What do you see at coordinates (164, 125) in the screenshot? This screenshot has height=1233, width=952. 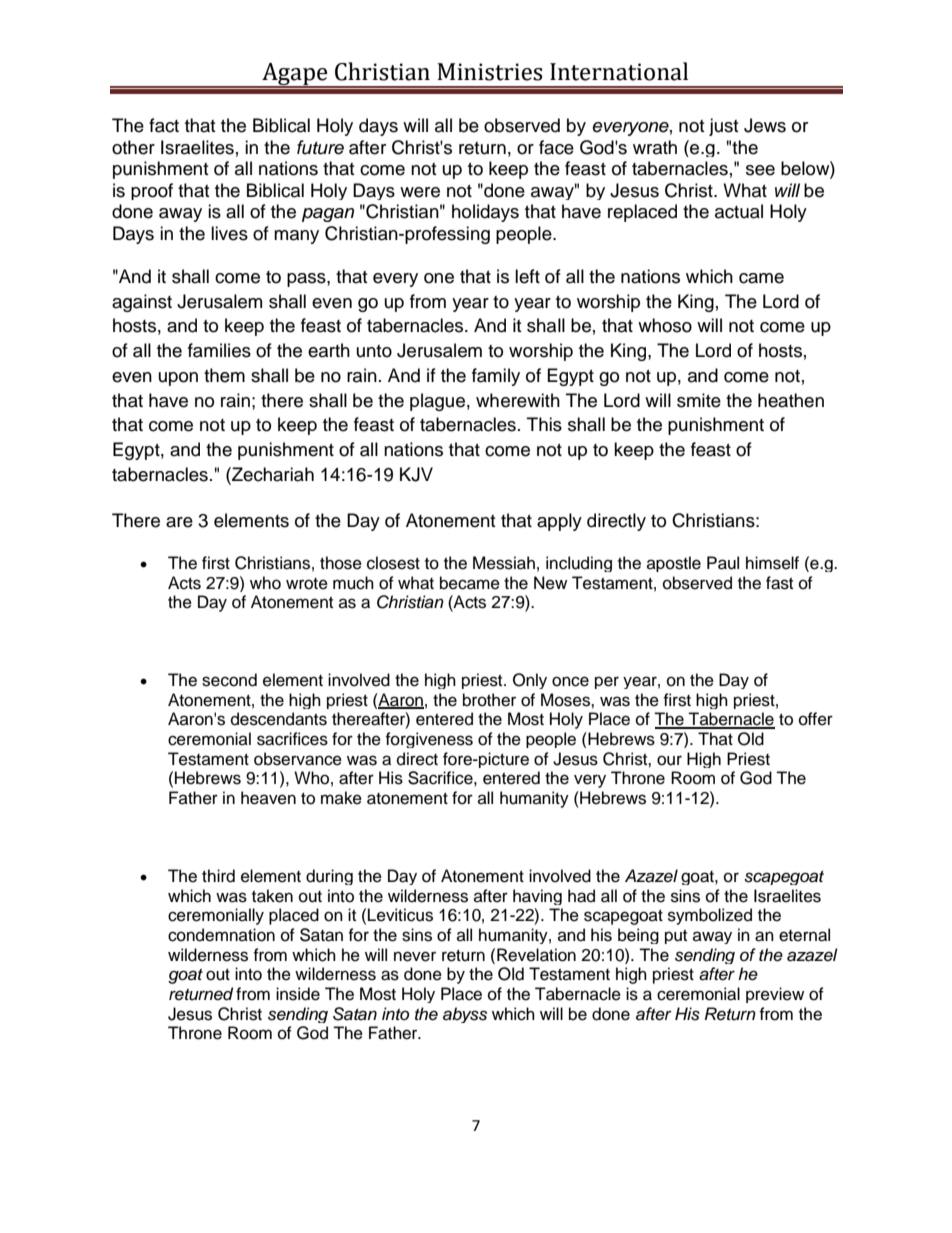 I see `fact` at bounding box center [164, 125].
